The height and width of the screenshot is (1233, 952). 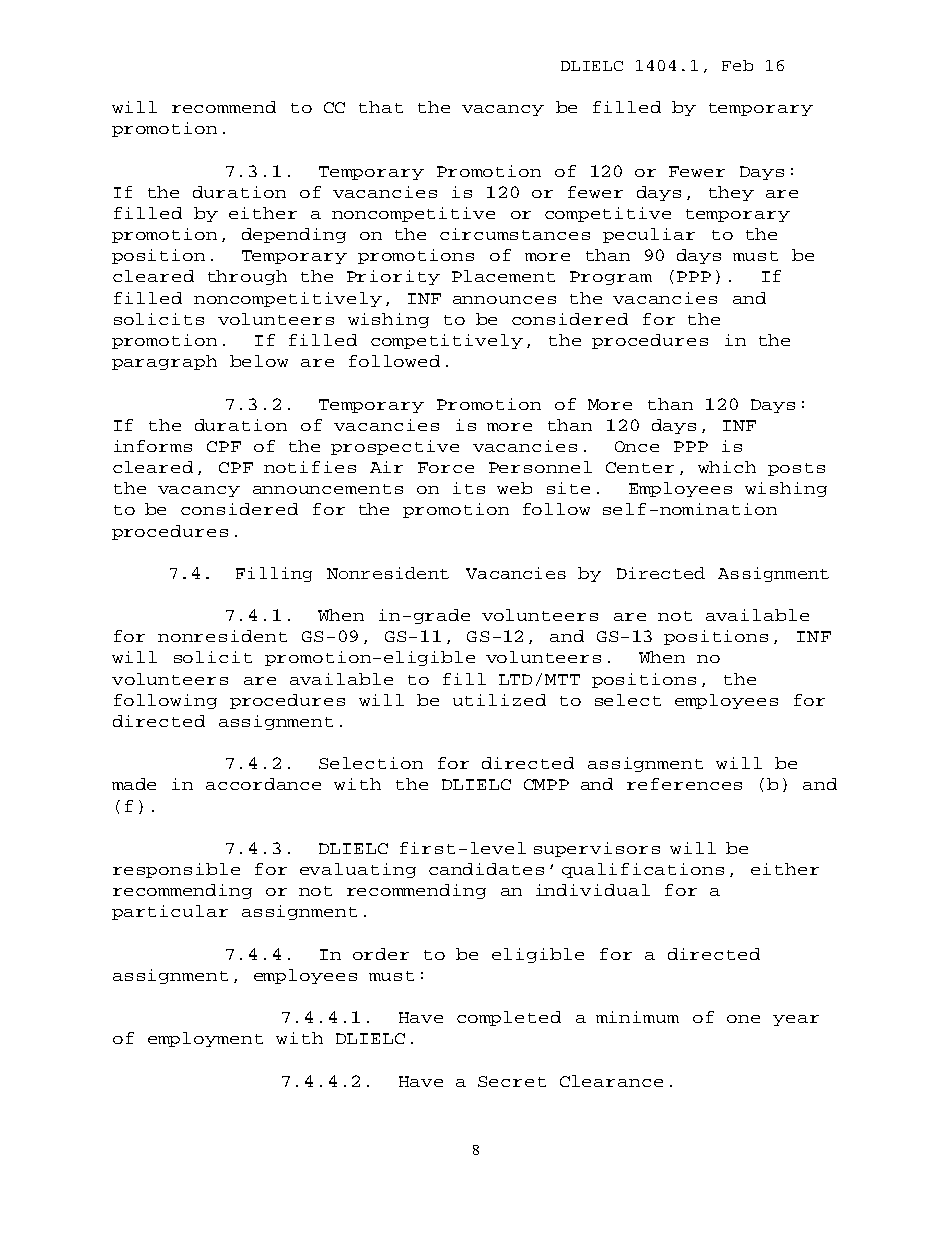 What do you see at coordinates (515, 234) in the screenshot?
I see `circumstances` at bounding box center [515, 234].
